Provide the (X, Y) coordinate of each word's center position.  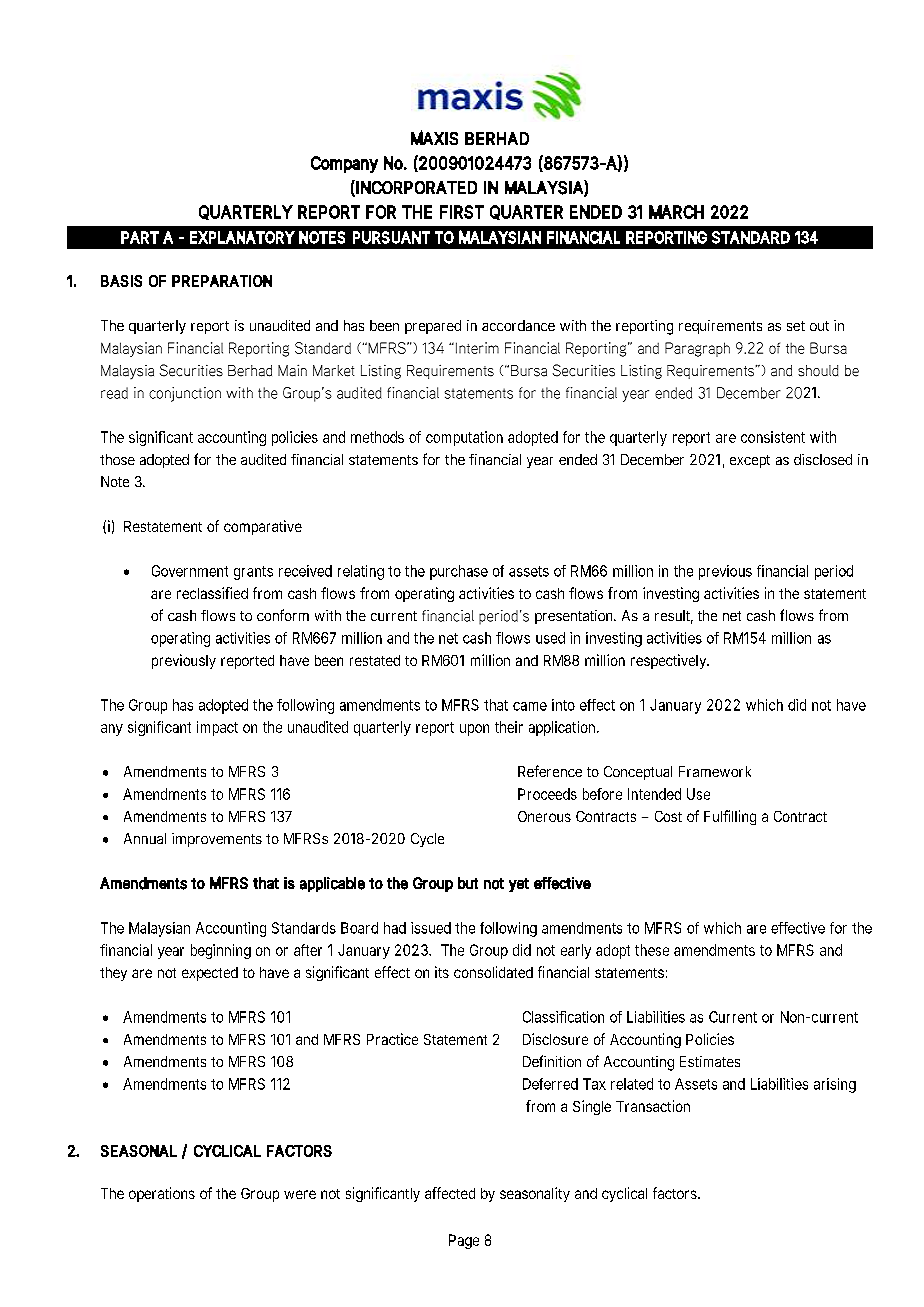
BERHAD (497, 138)
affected (450, 1193)
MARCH (676, 212)
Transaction (653, 1106)
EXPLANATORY (242, 237)
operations (162, 1194)
